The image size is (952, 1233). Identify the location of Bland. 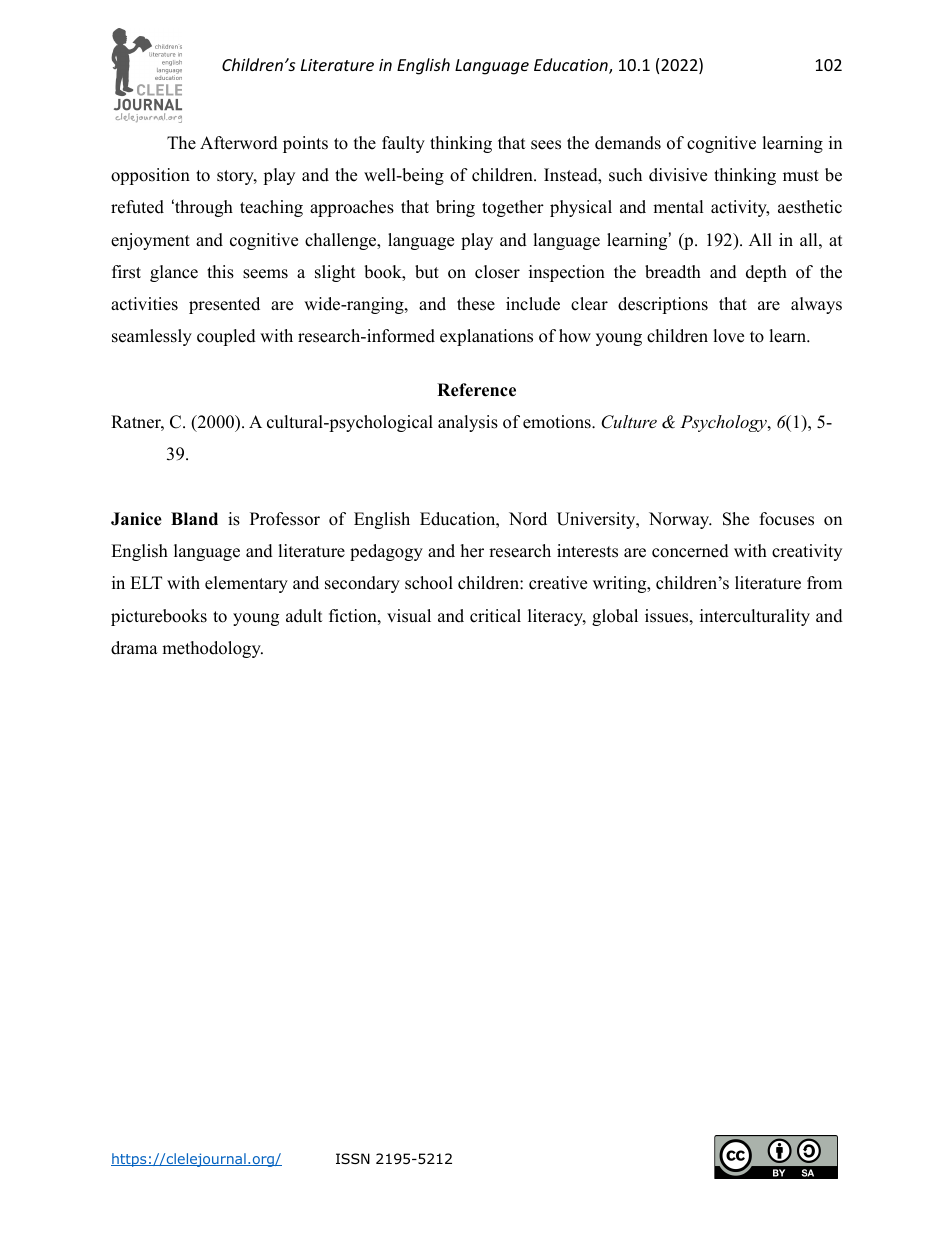
(194, 519).
